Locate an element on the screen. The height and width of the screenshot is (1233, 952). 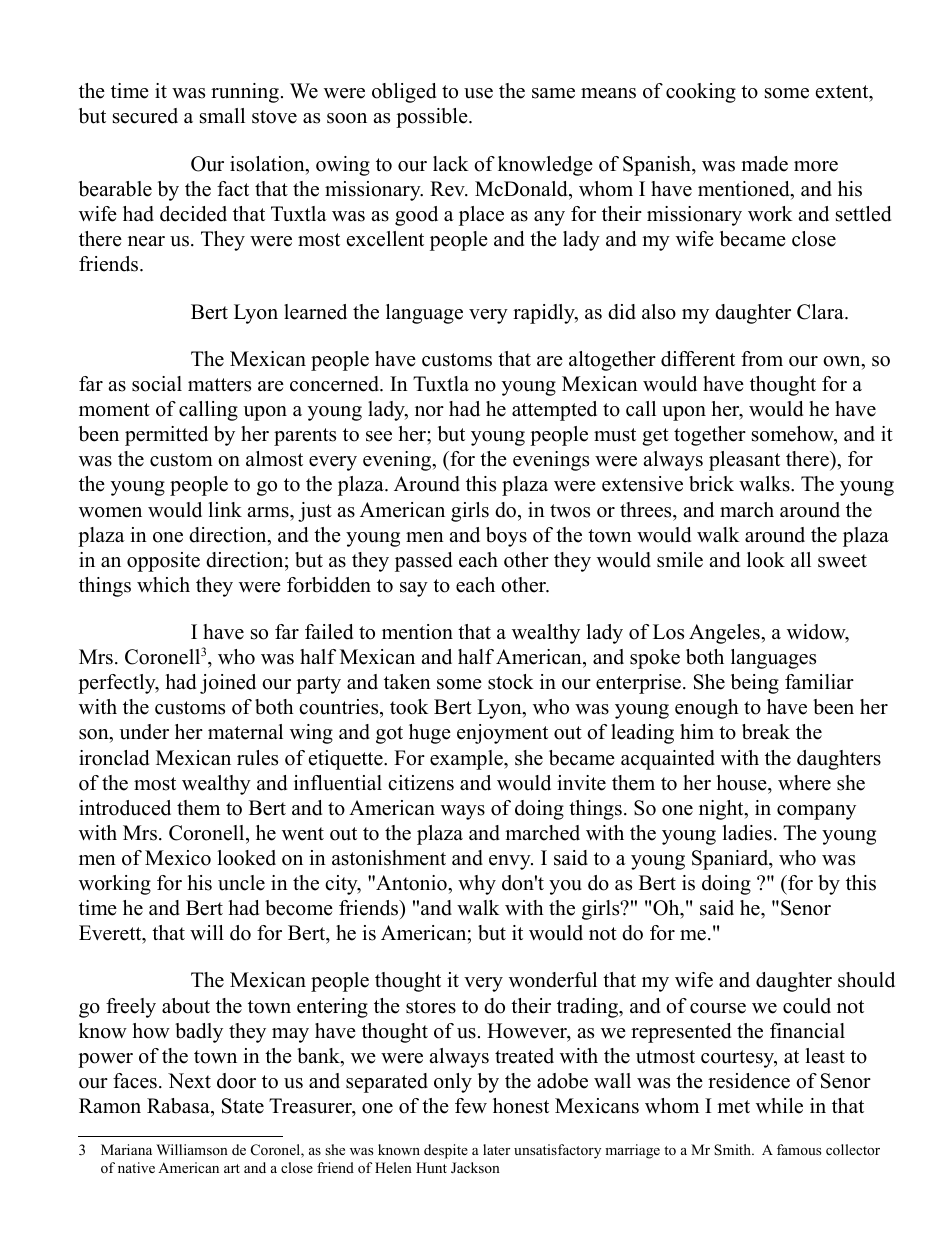
from is located at coordinates (762, 359).
